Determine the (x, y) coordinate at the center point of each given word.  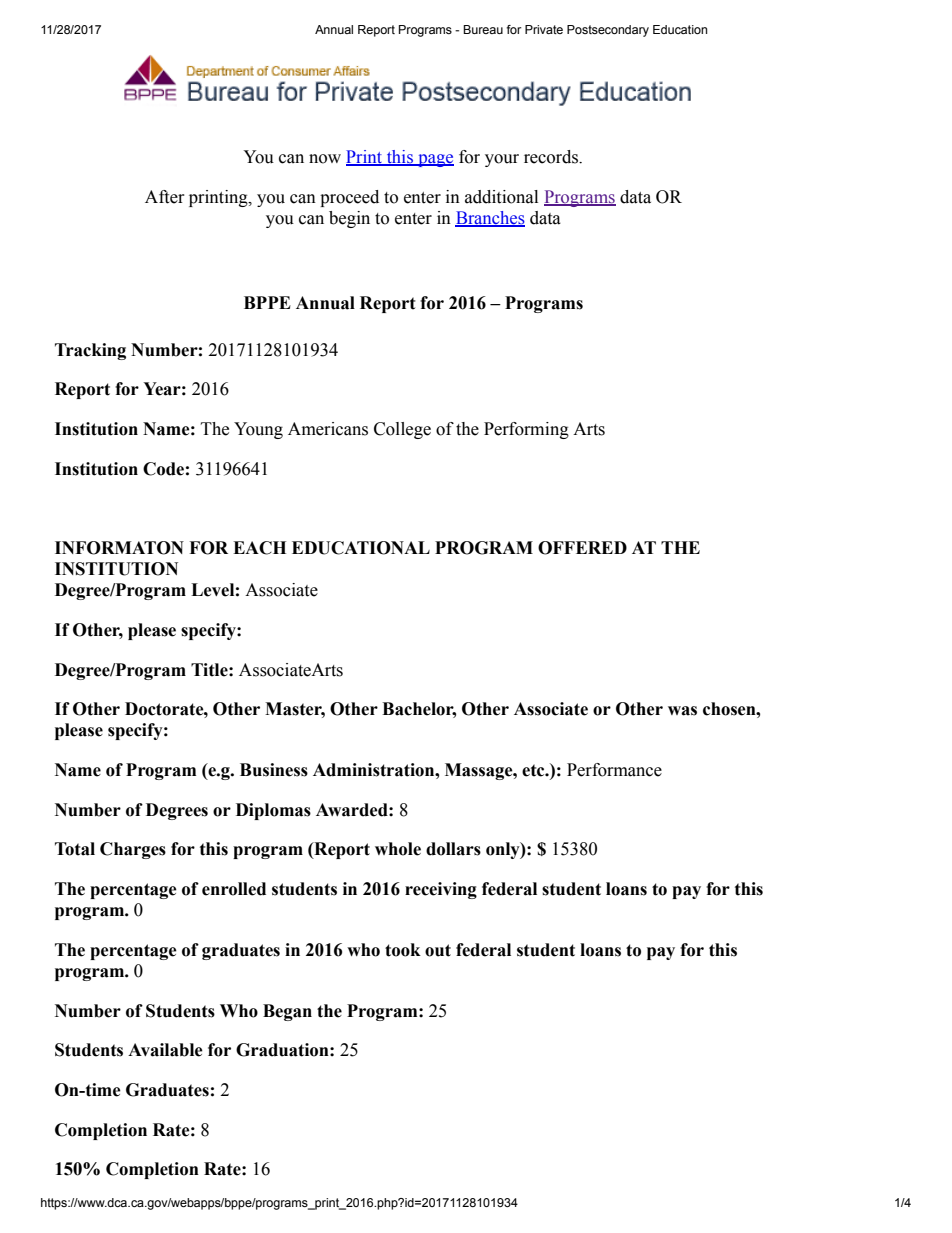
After (165, 197)
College (402, 430)
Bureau (483, 29)
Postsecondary (608, 31)
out (438, 950)
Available (165, 1050)
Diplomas (273, 811)
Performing (526, 430)
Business (274, 770)
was (682, 711)
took (403, 950)
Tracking (90, 351)
